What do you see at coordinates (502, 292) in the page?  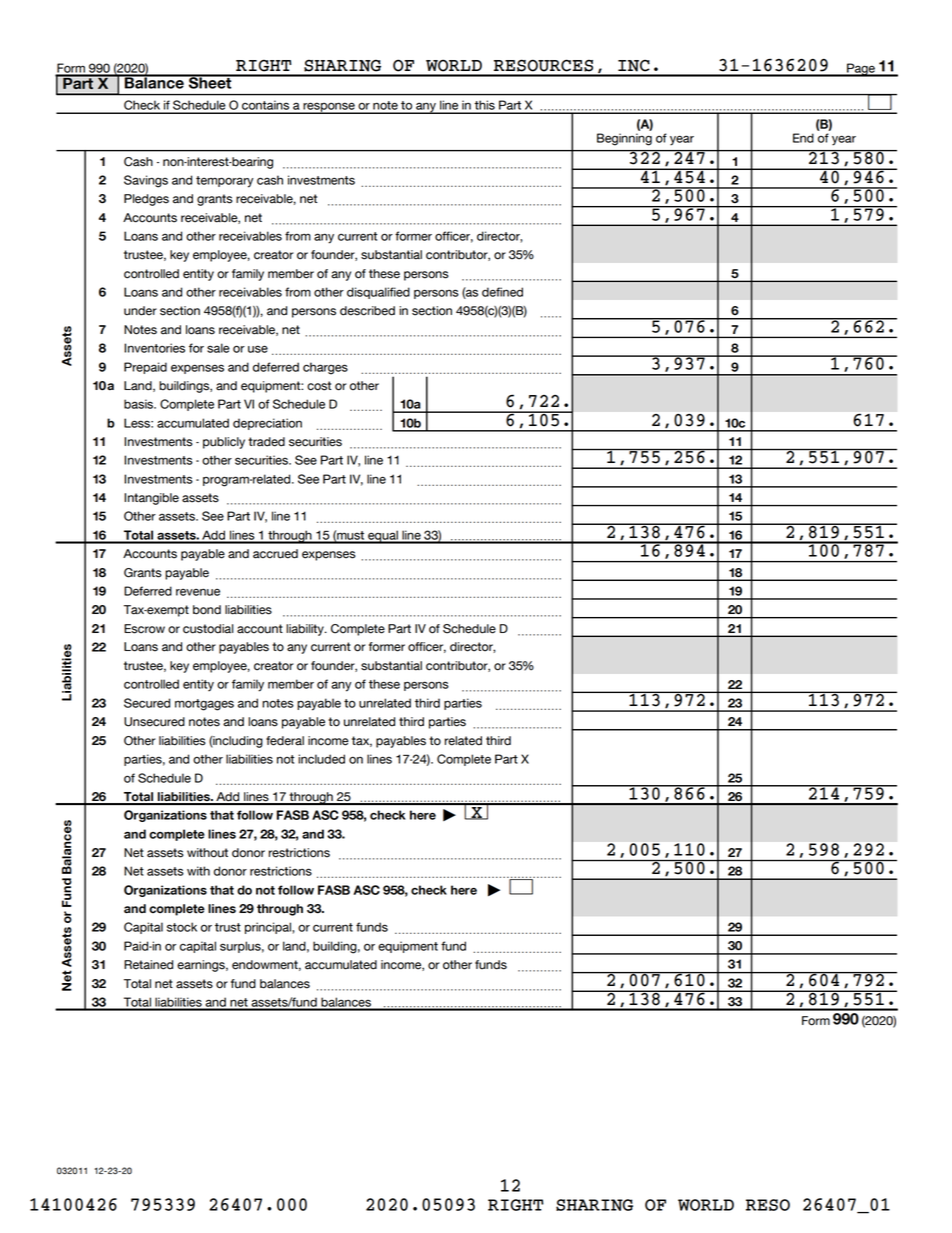 I see `defined` at bounding box center [502, 292].
